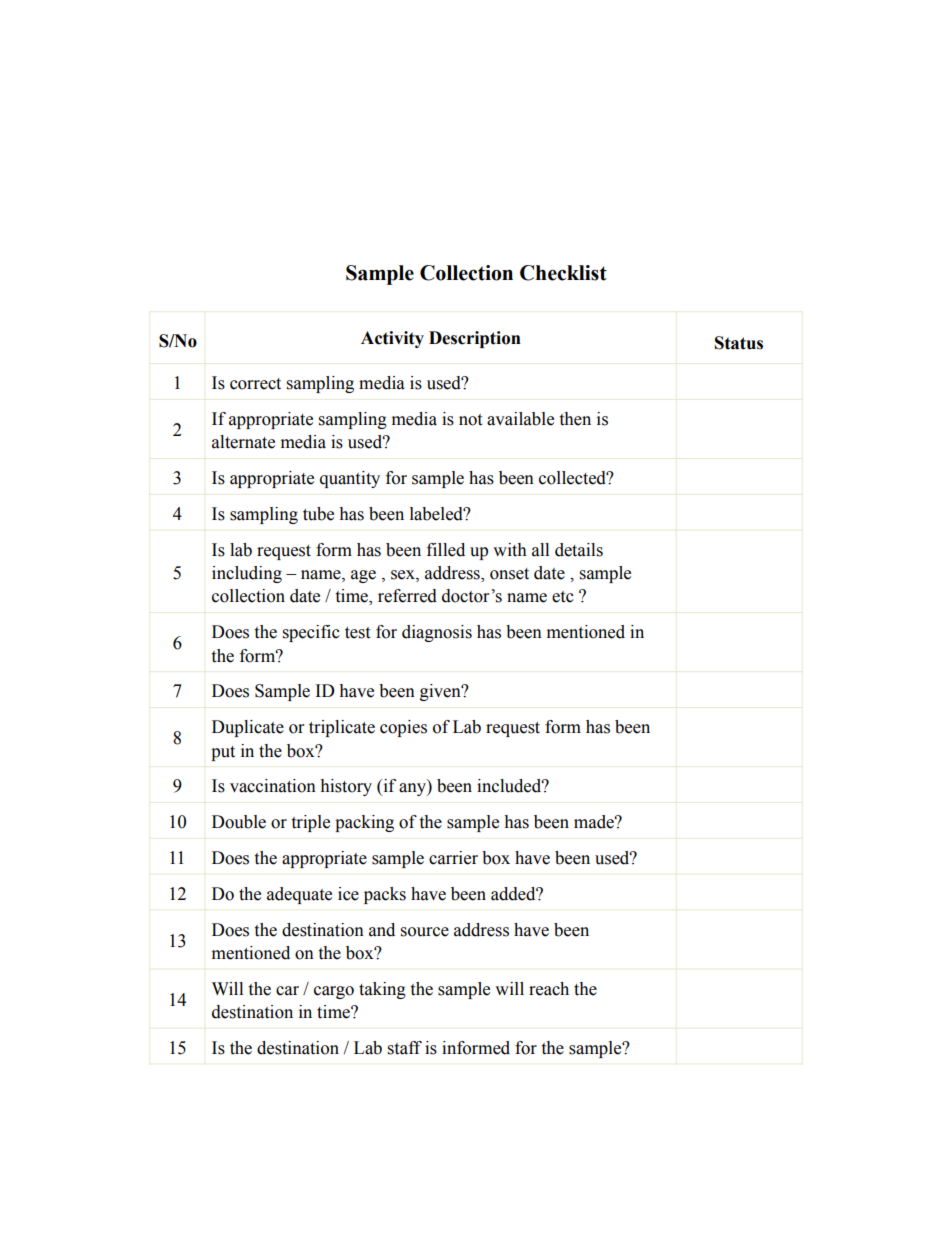 The image size is (952, 1233). Describe the element at coordinates (563, 597) in the screenshot. I see `etc` at that location.
